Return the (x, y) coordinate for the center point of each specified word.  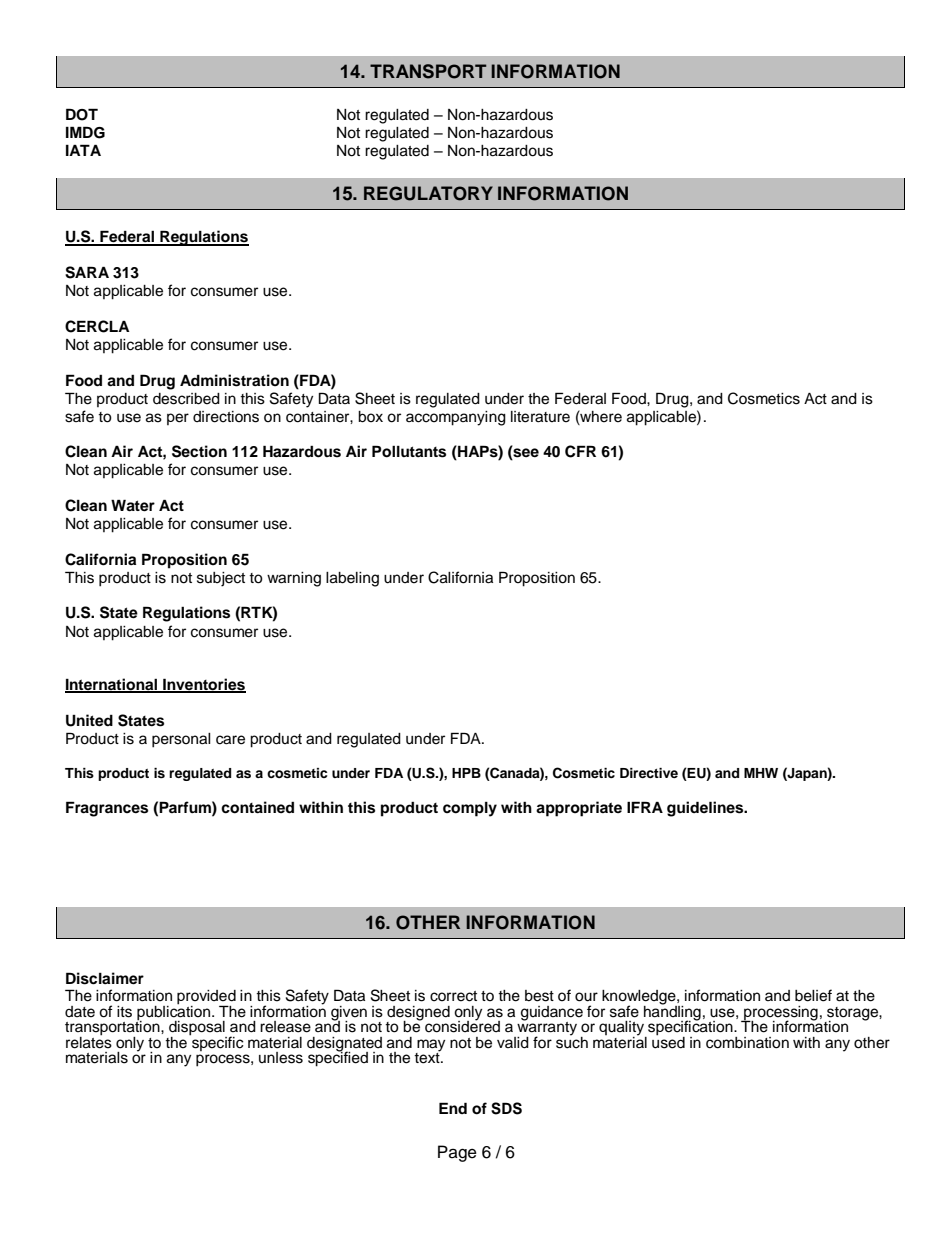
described (186, 399)
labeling (352, 579)
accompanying (456, 418)
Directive (649, 773)
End (453, 1108)
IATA (83, 150)
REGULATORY (428, 193)
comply (470, 809)
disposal (198, 1029)
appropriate (579, 809)
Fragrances (107, 809)
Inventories (203, 685)
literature (540, 417)
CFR (580, 451)
